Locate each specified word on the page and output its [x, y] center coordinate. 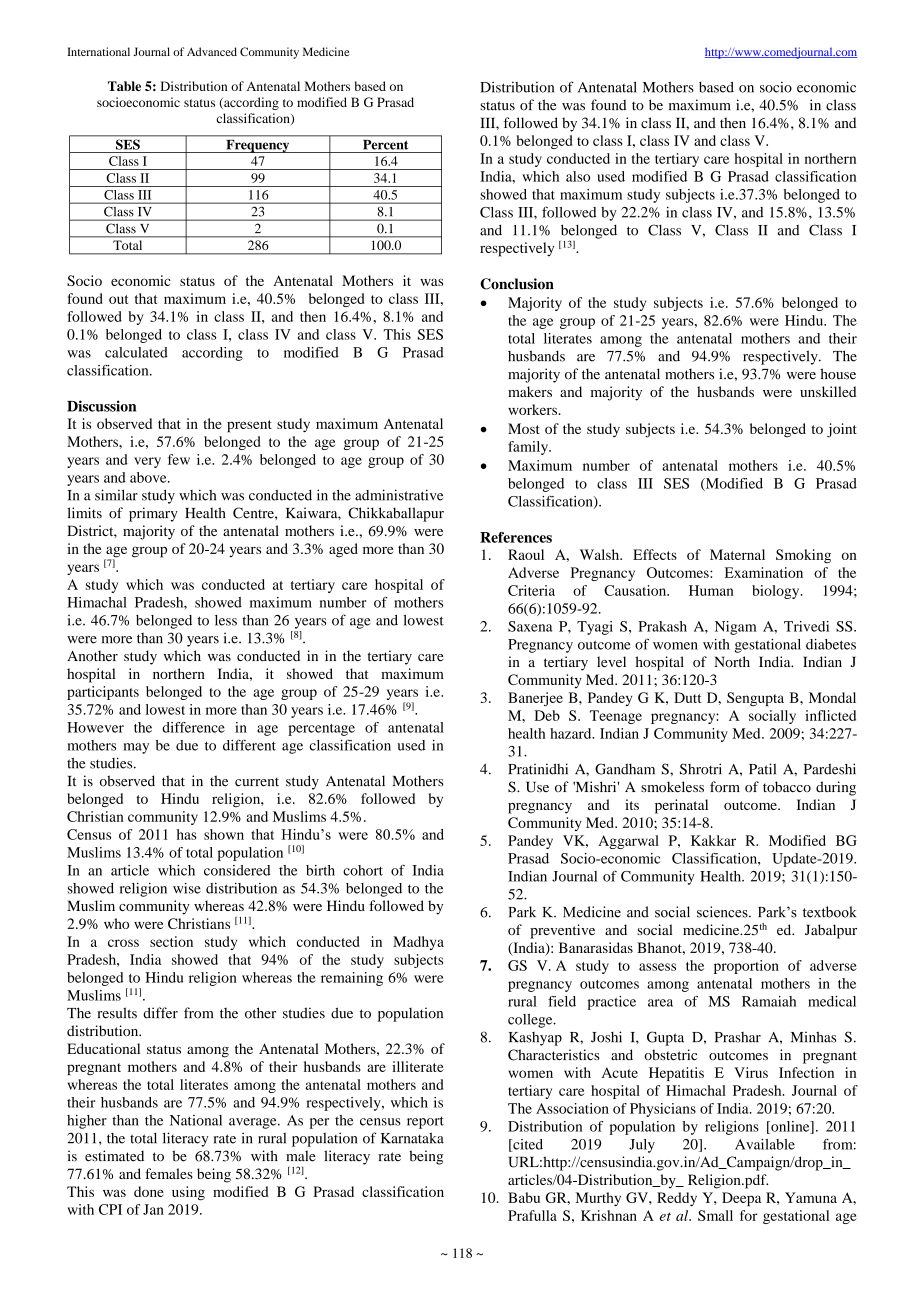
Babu [524, 1197]
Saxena [530, 626]
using [188, 1193]
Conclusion [517, 284]
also [578, 176]
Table [124, 86]
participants [103, 693]
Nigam [736, 628]
